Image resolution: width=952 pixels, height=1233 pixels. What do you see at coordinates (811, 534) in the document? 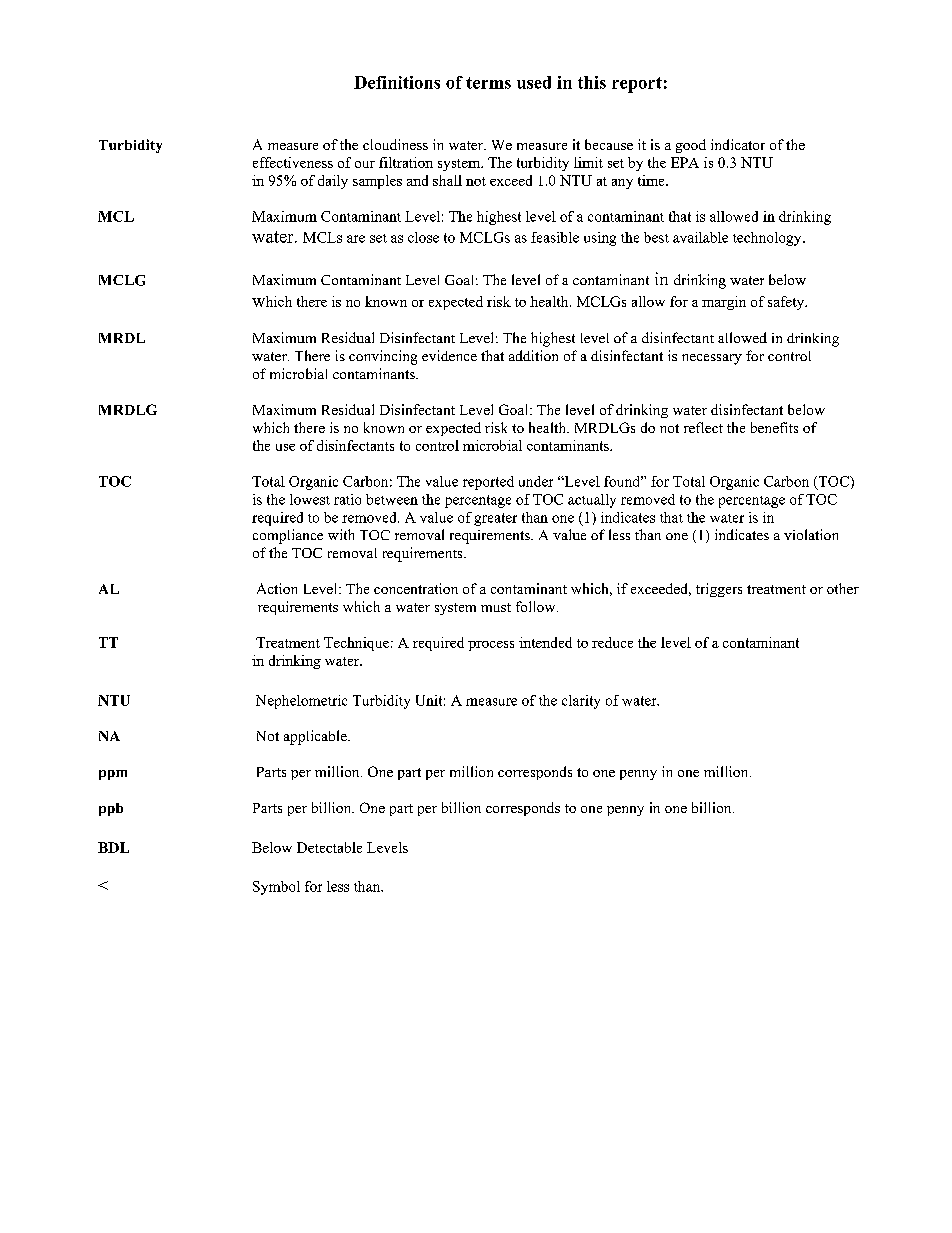
I see `violation` at bounding box center [811, 534].
